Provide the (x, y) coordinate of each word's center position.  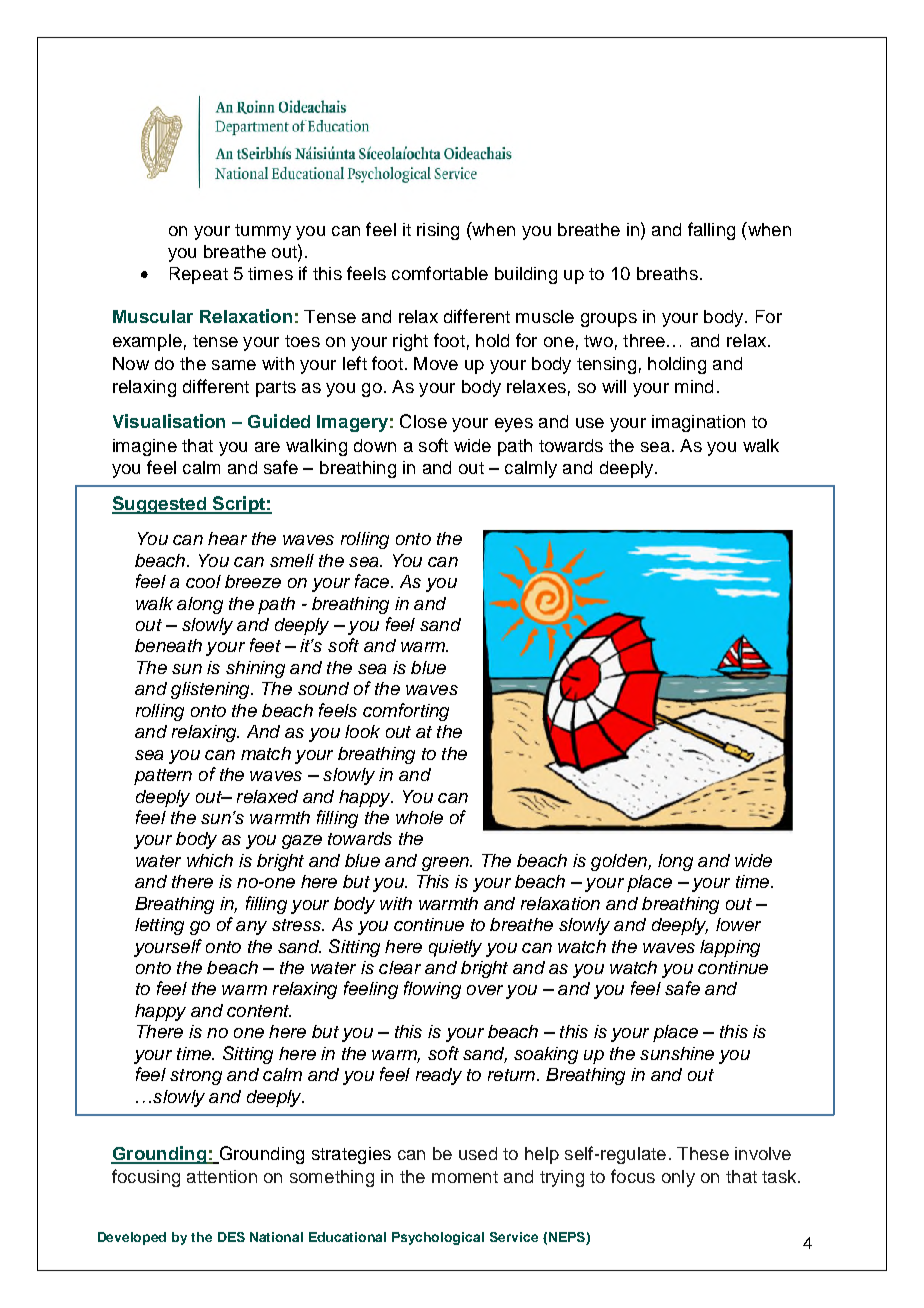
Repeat (199, 275)
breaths (667, 273)
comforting (406, 712)
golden (620, 862)
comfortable (440, 273)
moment (465, 1177)
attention (222, 1176)
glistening (211, 690)
